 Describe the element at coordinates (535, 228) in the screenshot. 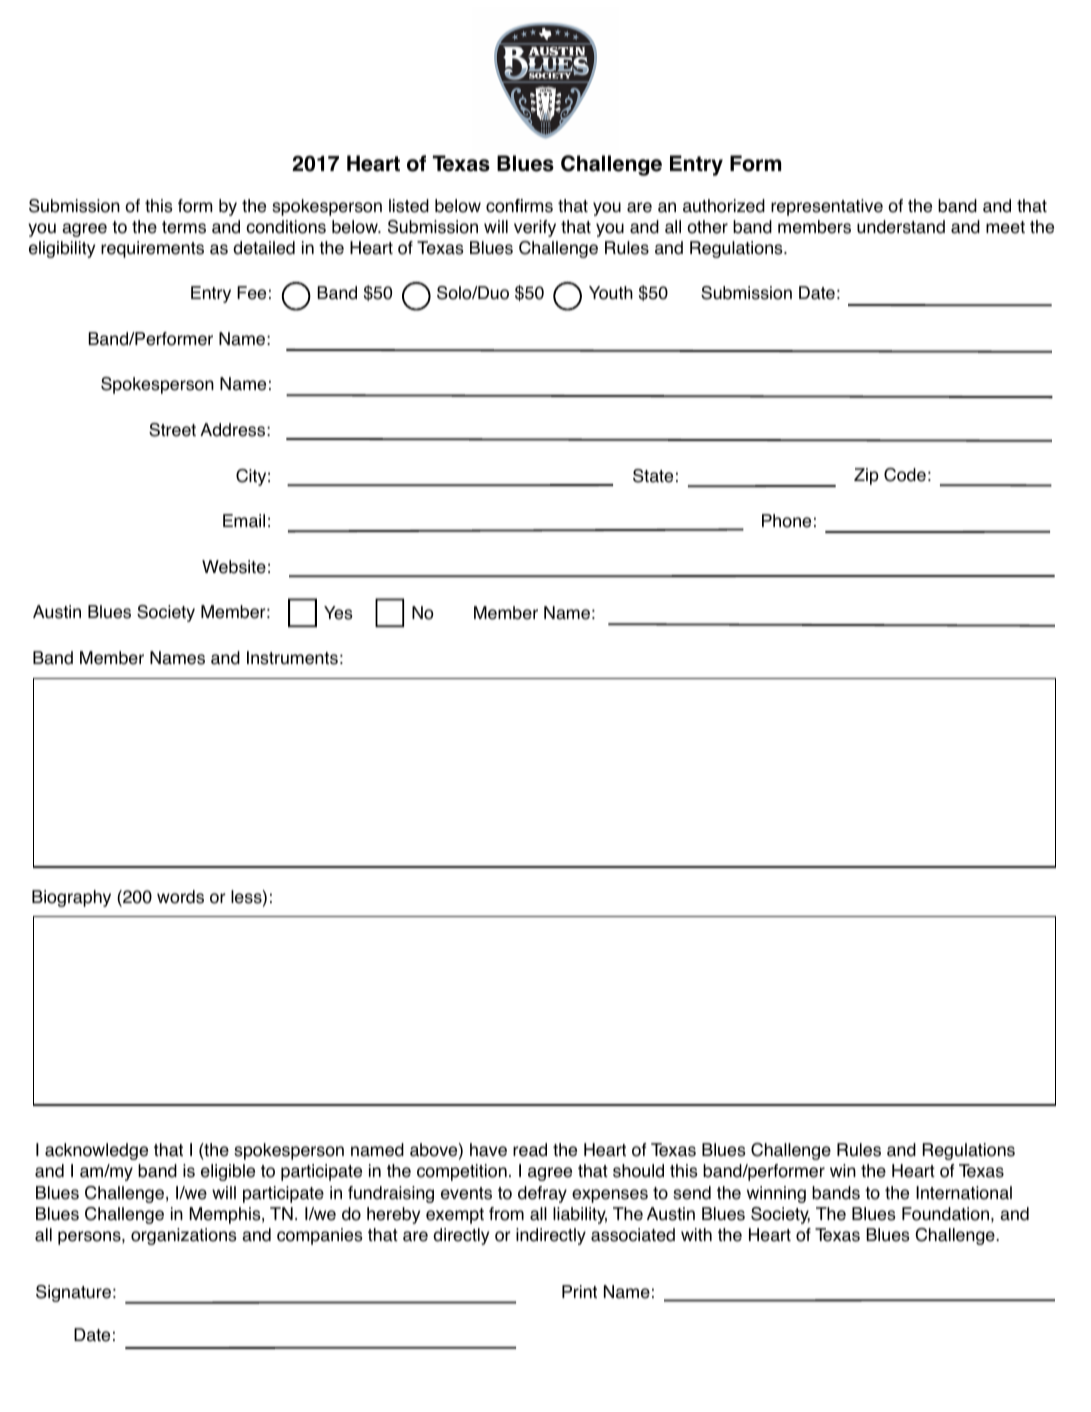

I see `verify` at that location.
